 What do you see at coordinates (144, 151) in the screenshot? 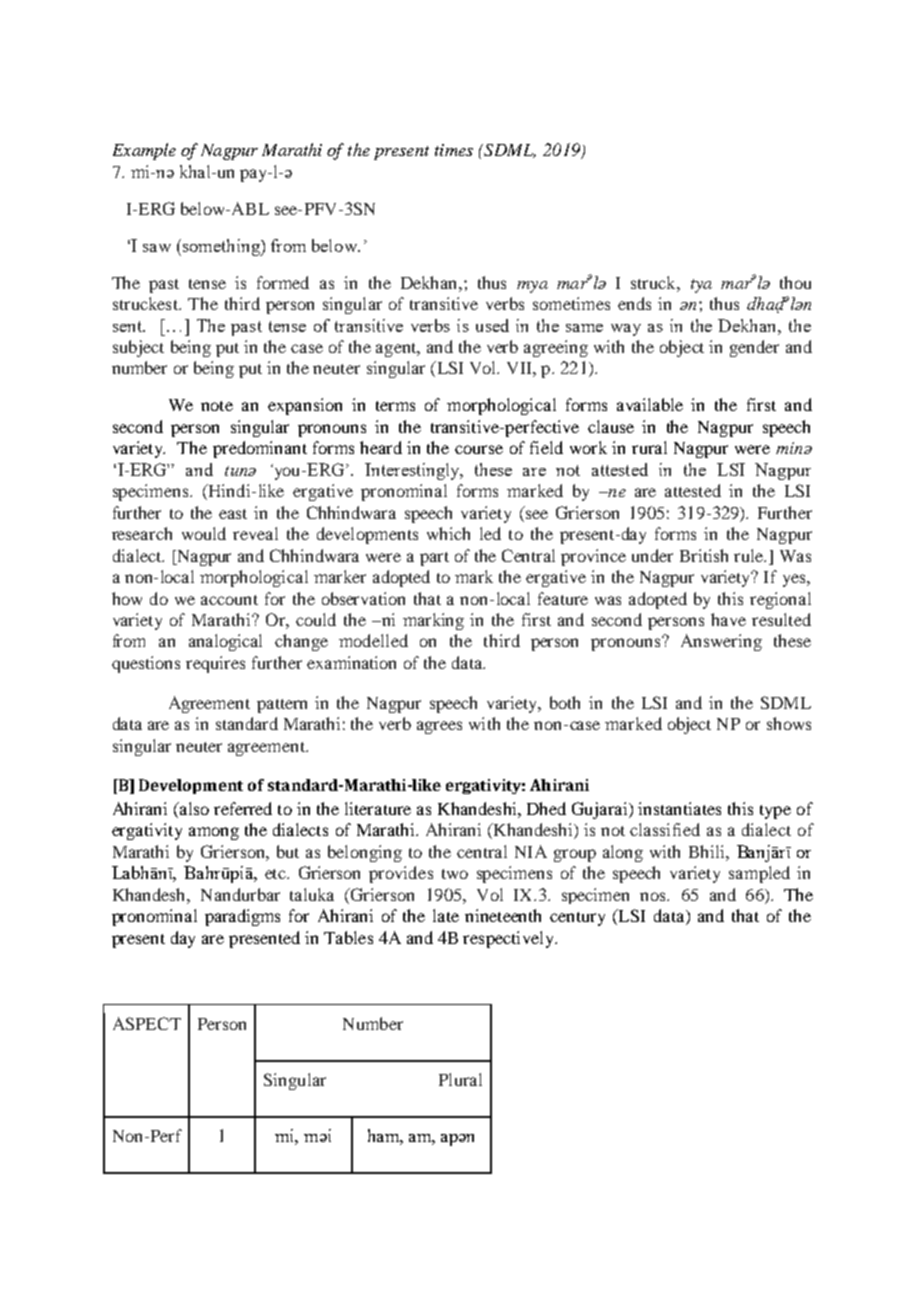
I see `Example` at bounding box center [144, 151].
